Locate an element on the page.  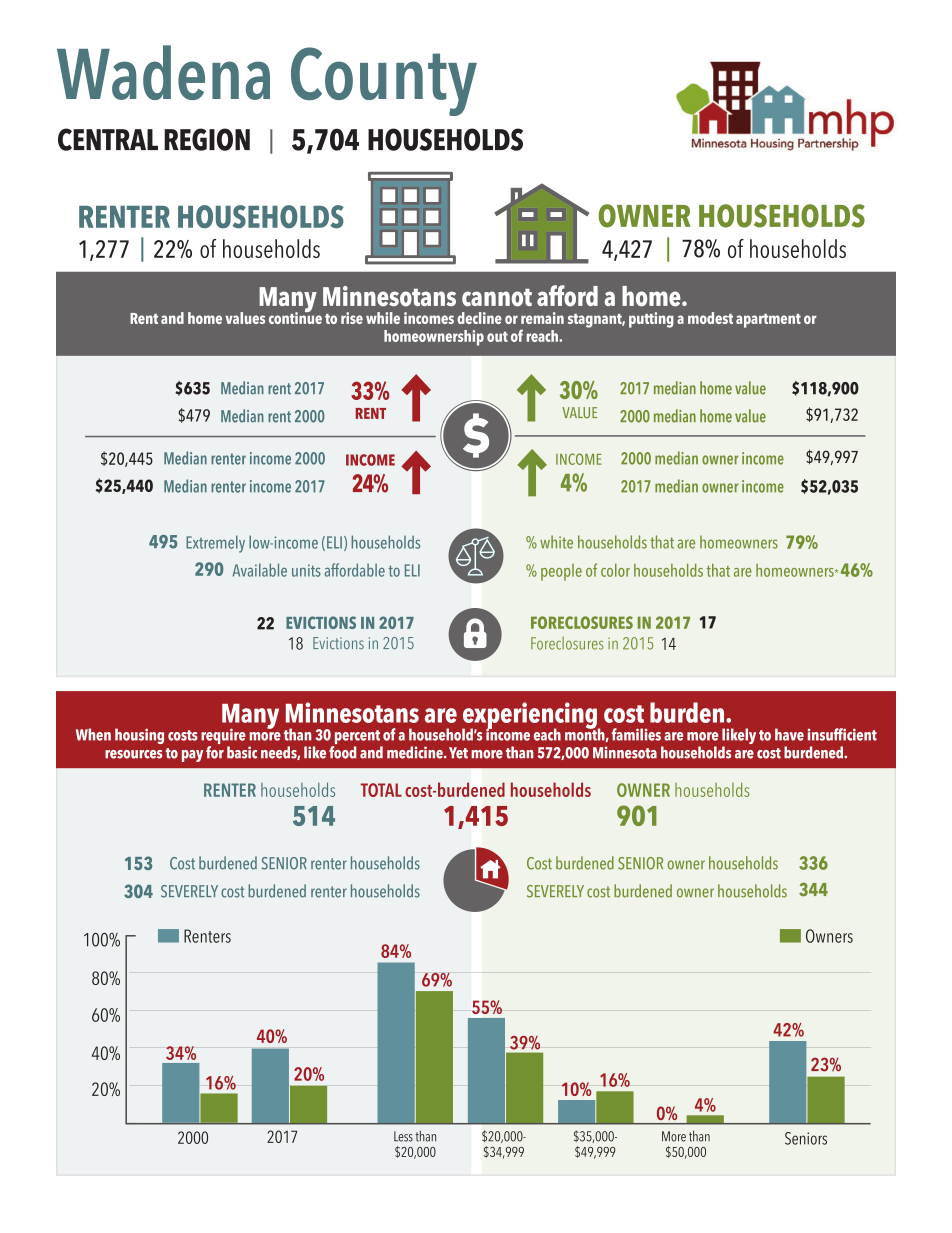
have is located at coordinates (789, 734).
